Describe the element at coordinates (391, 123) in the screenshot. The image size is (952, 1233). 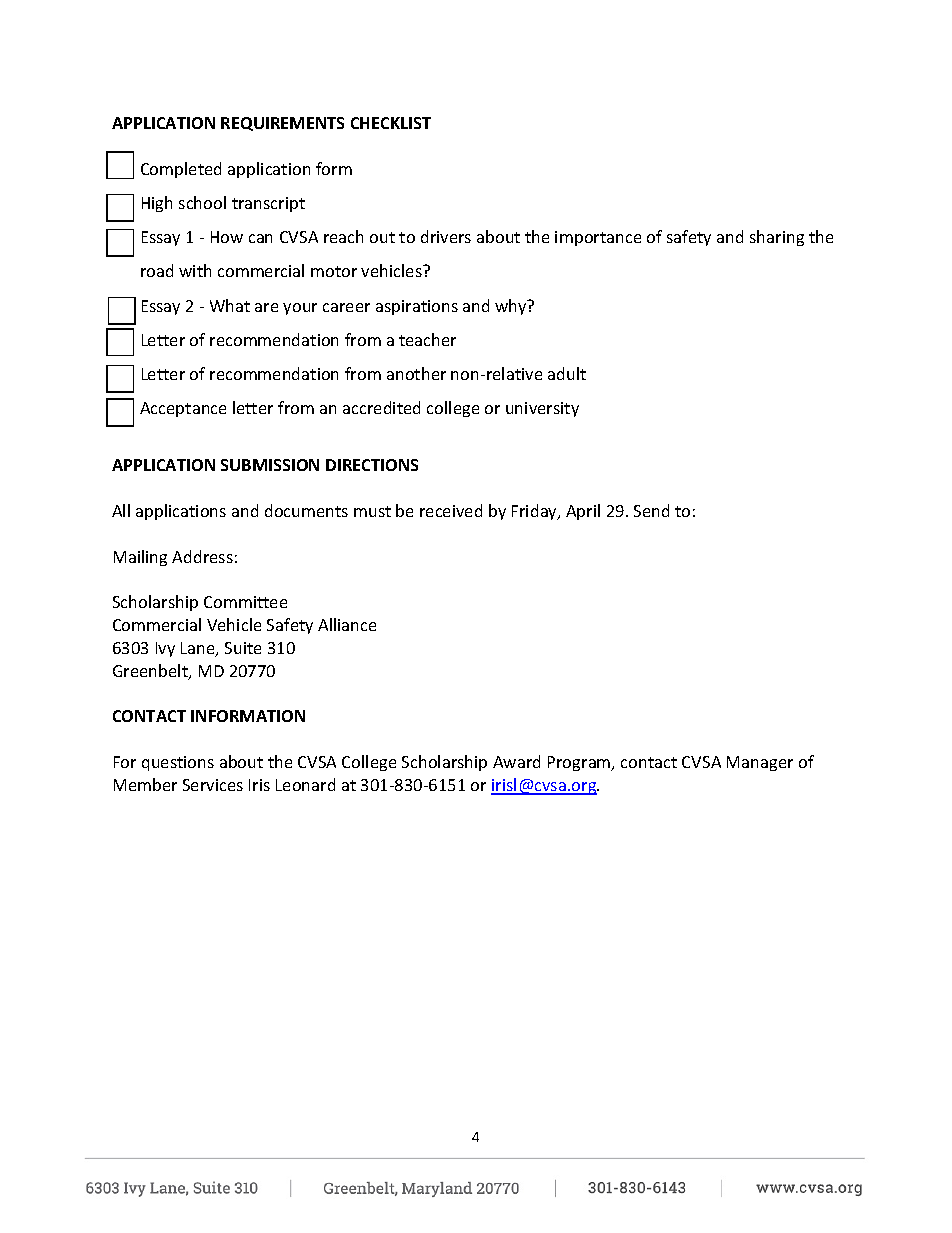
I see `CHECKLIST` at that location.
